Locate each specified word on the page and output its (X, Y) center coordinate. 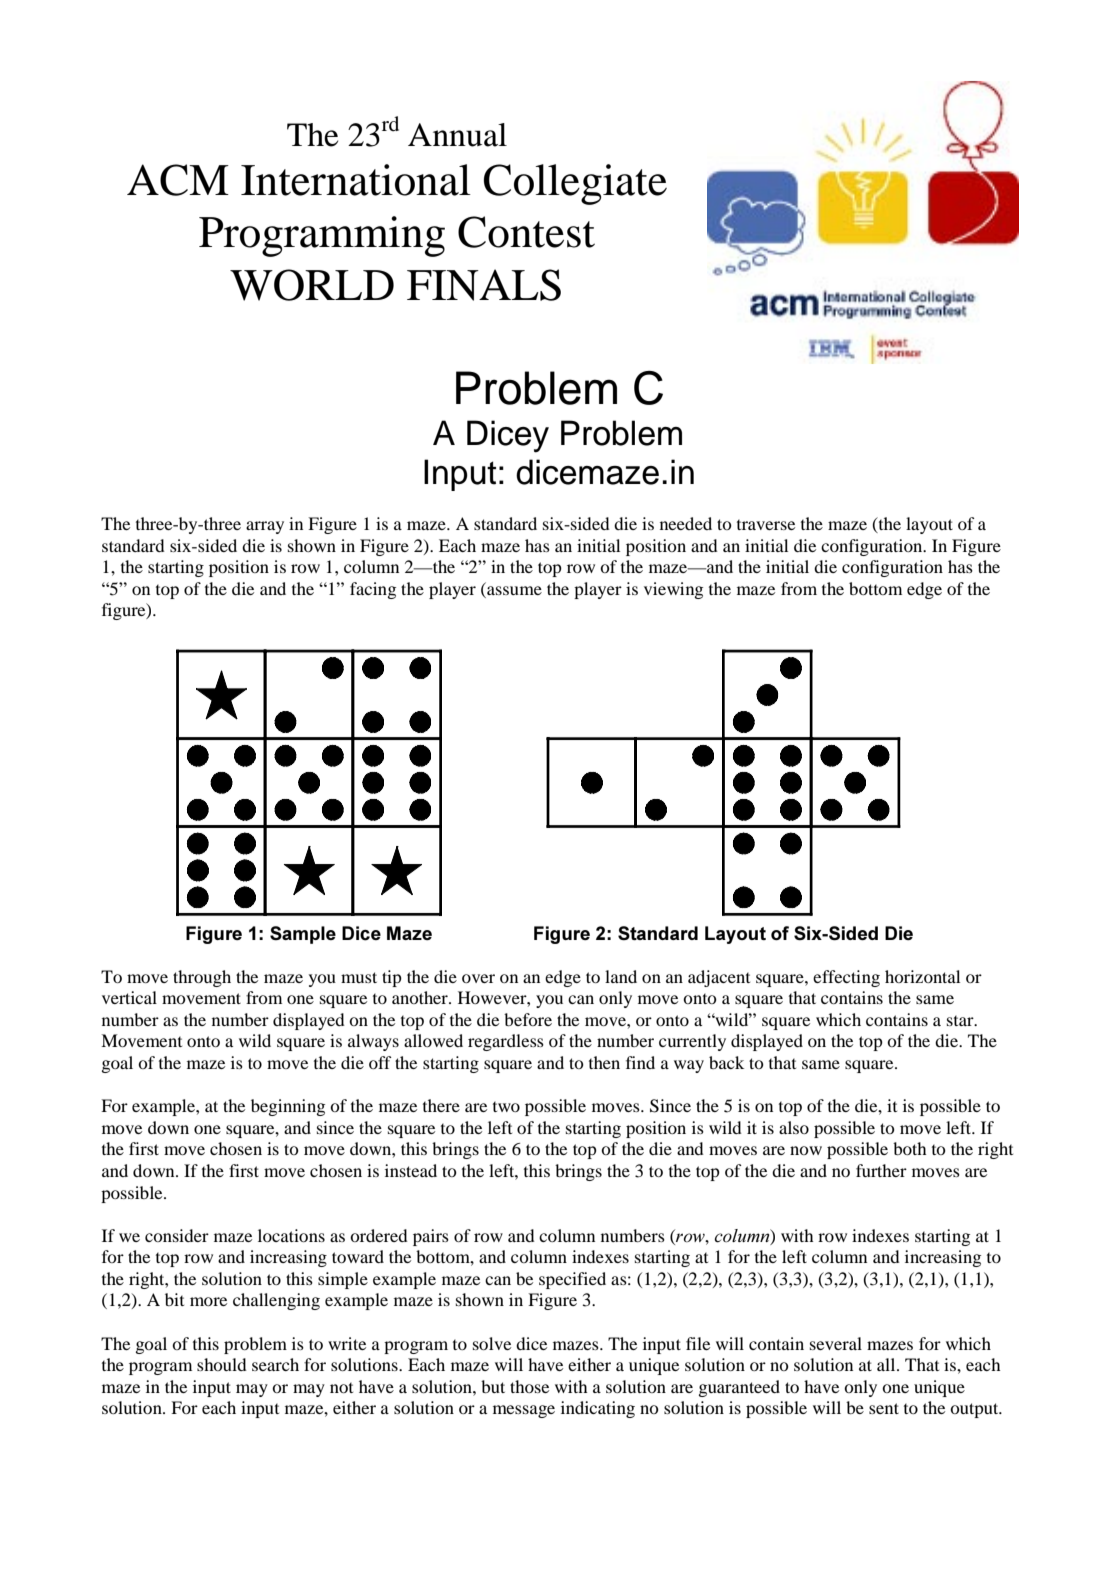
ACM (178, 180)
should (222, 1364)
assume (514, 590)
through (202, 978)
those (529, 1386)
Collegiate (575, 184)
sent (884, 1408)
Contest (526, 232)
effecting (846, 978)
